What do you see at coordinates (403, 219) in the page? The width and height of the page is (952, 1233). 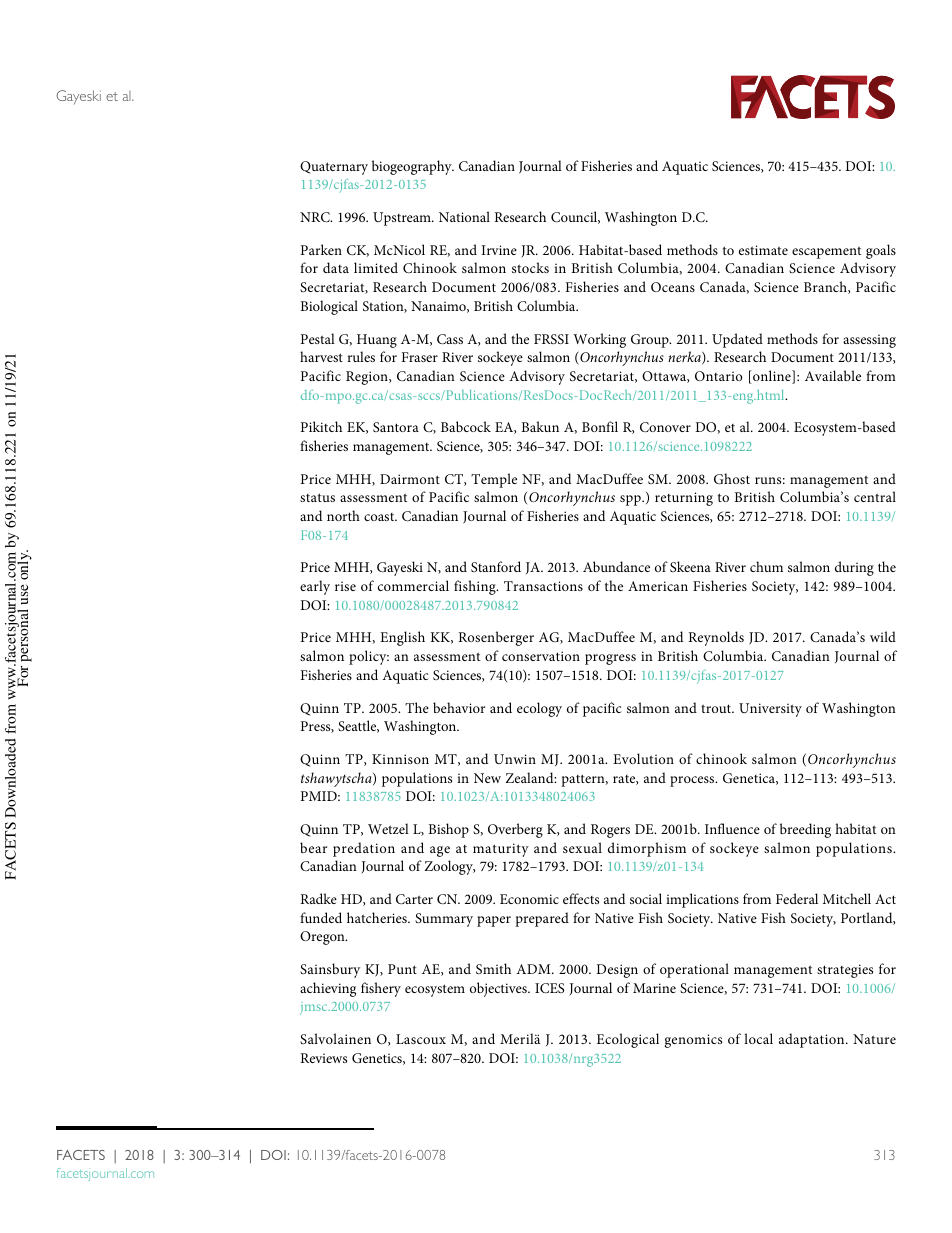 I see `Upstream` at bounding box center [403, 219].
